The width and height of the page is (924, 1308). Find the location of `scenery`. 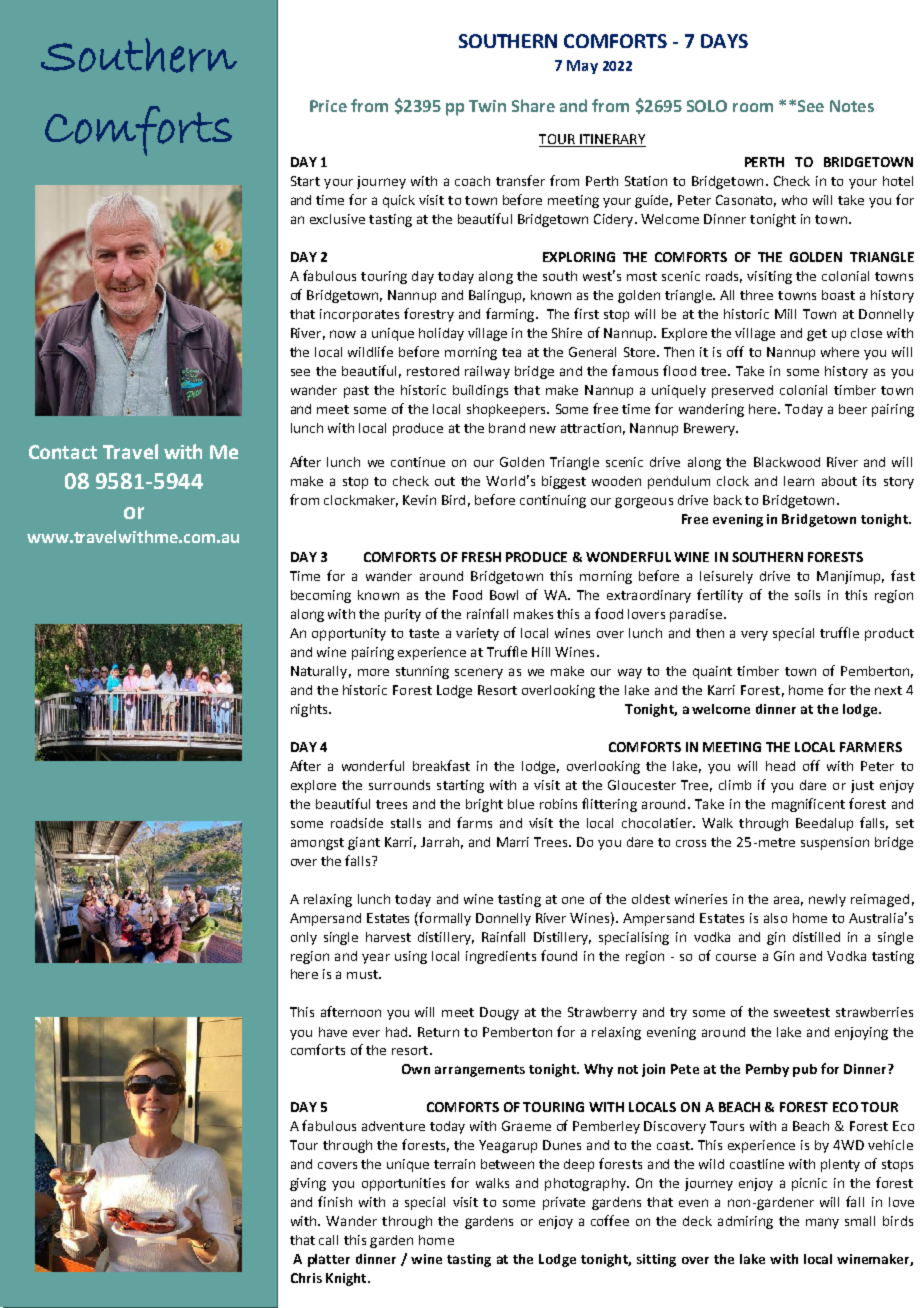

scenery is located at coordinates (479, 673).
